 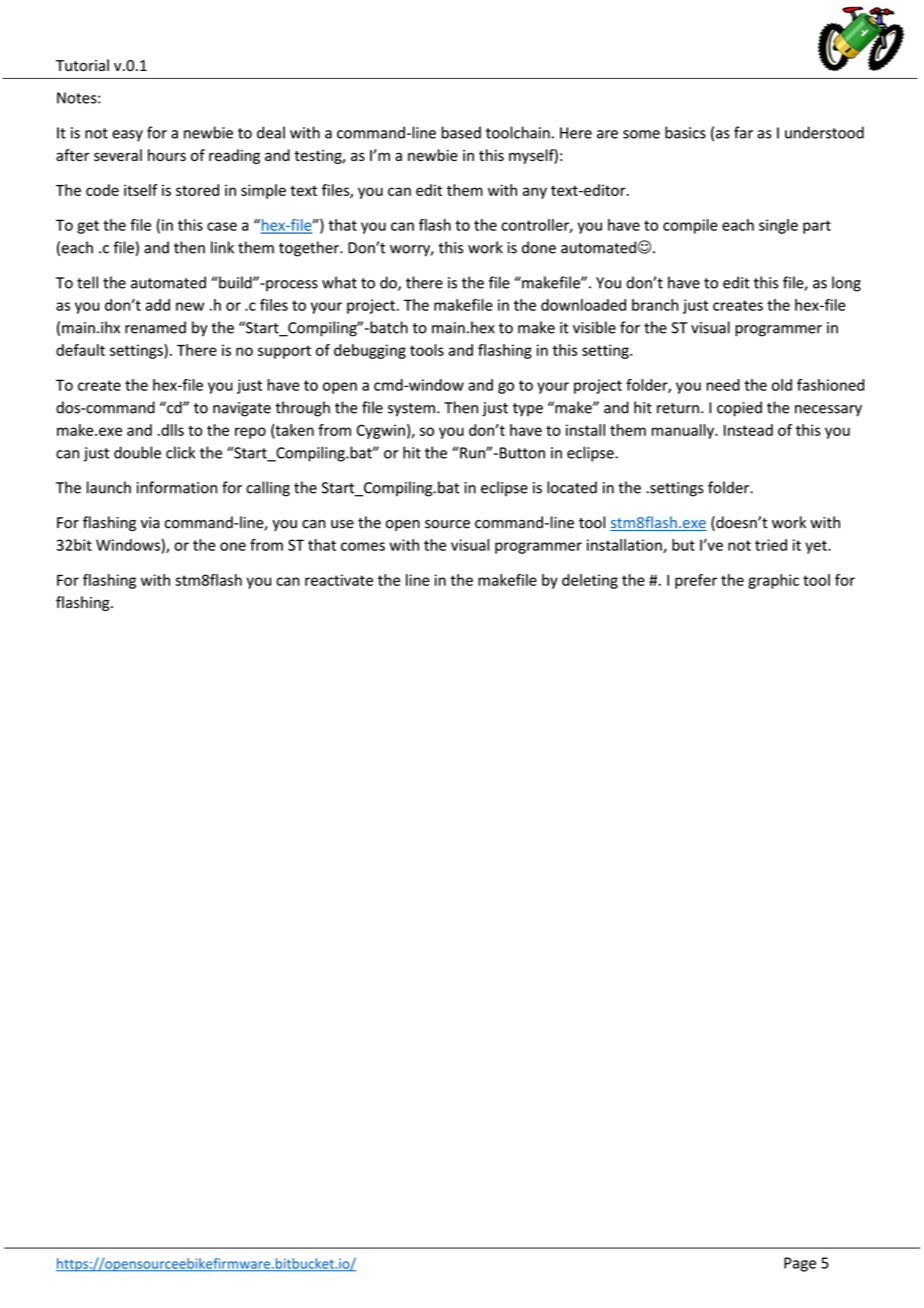 What do you see at coordinates (817, 547) in the screenshot?
I see `yet` at bounding box center [817, 547].
